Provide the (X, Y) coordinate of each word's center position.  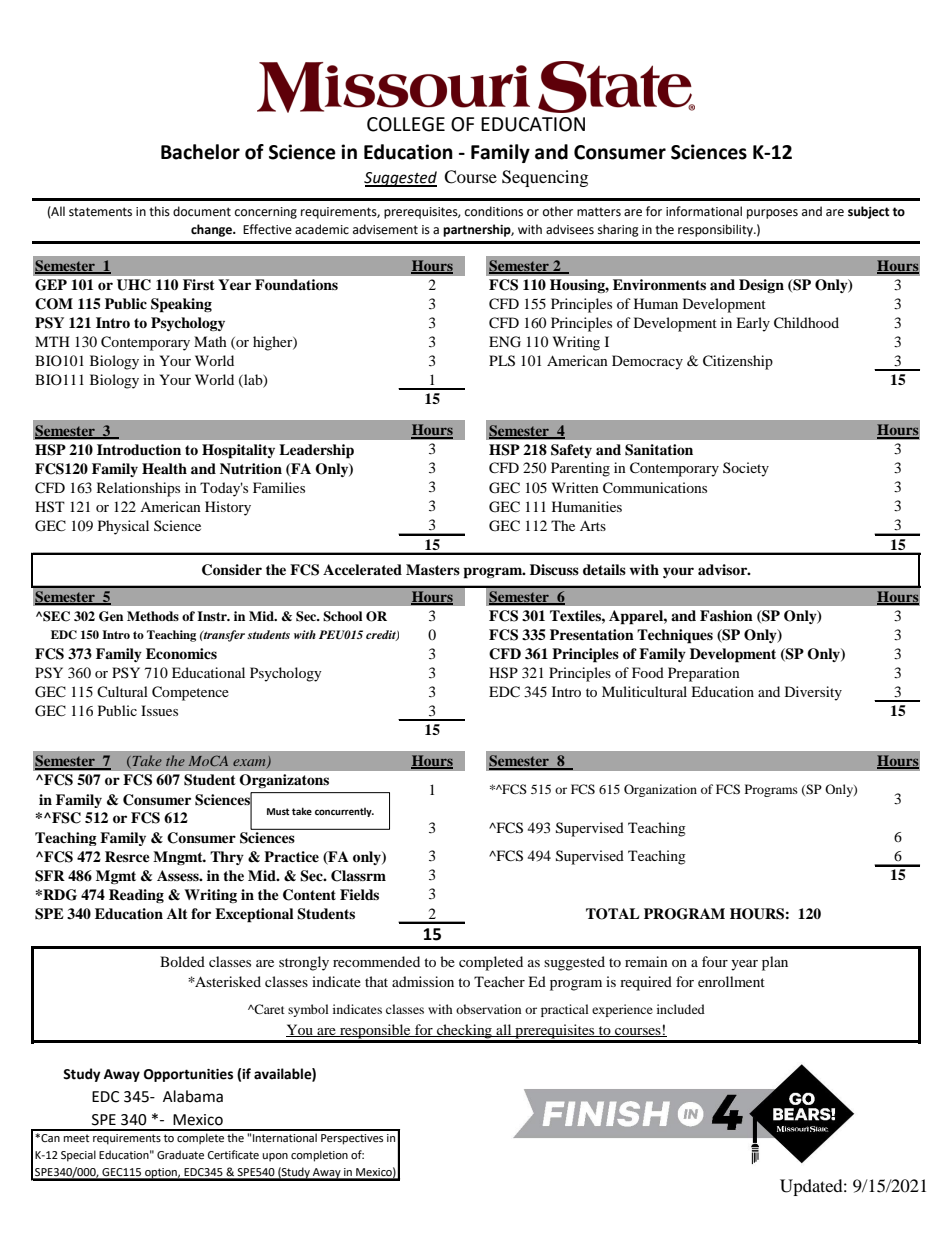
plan (775, 963)
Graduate (180, 1155)
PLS (502, 361)
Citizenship (738, 362)
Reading (136, 896)
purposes (772, 214)
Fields (359, 894)
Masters (433, 569)
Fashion (726, 615)
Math (210, 341)
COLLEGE (406, 124)
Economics (181, 653)
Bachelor (200, 152)
